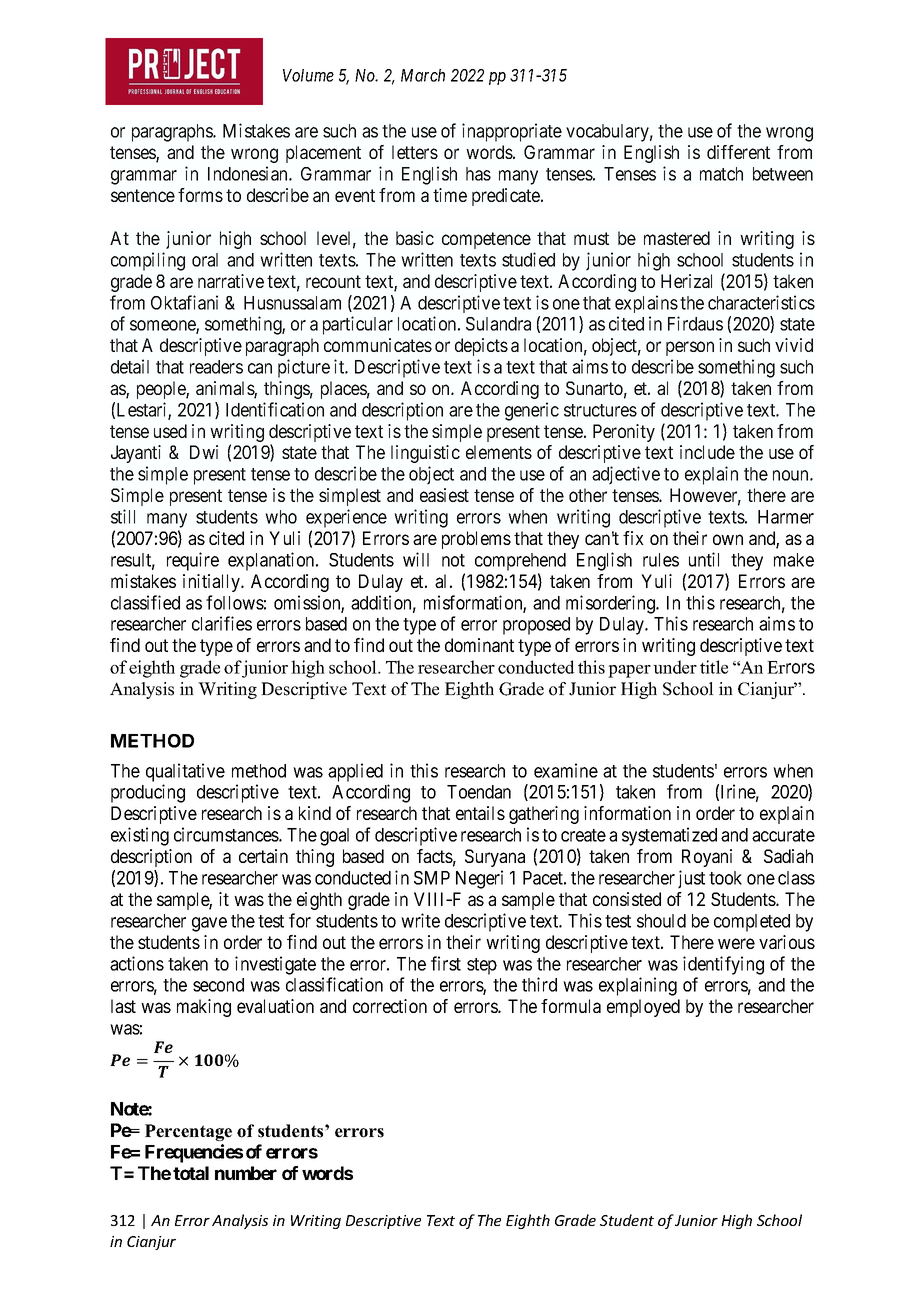 The image size is (924, 1308). I want to click on title, so click(714, 667).
